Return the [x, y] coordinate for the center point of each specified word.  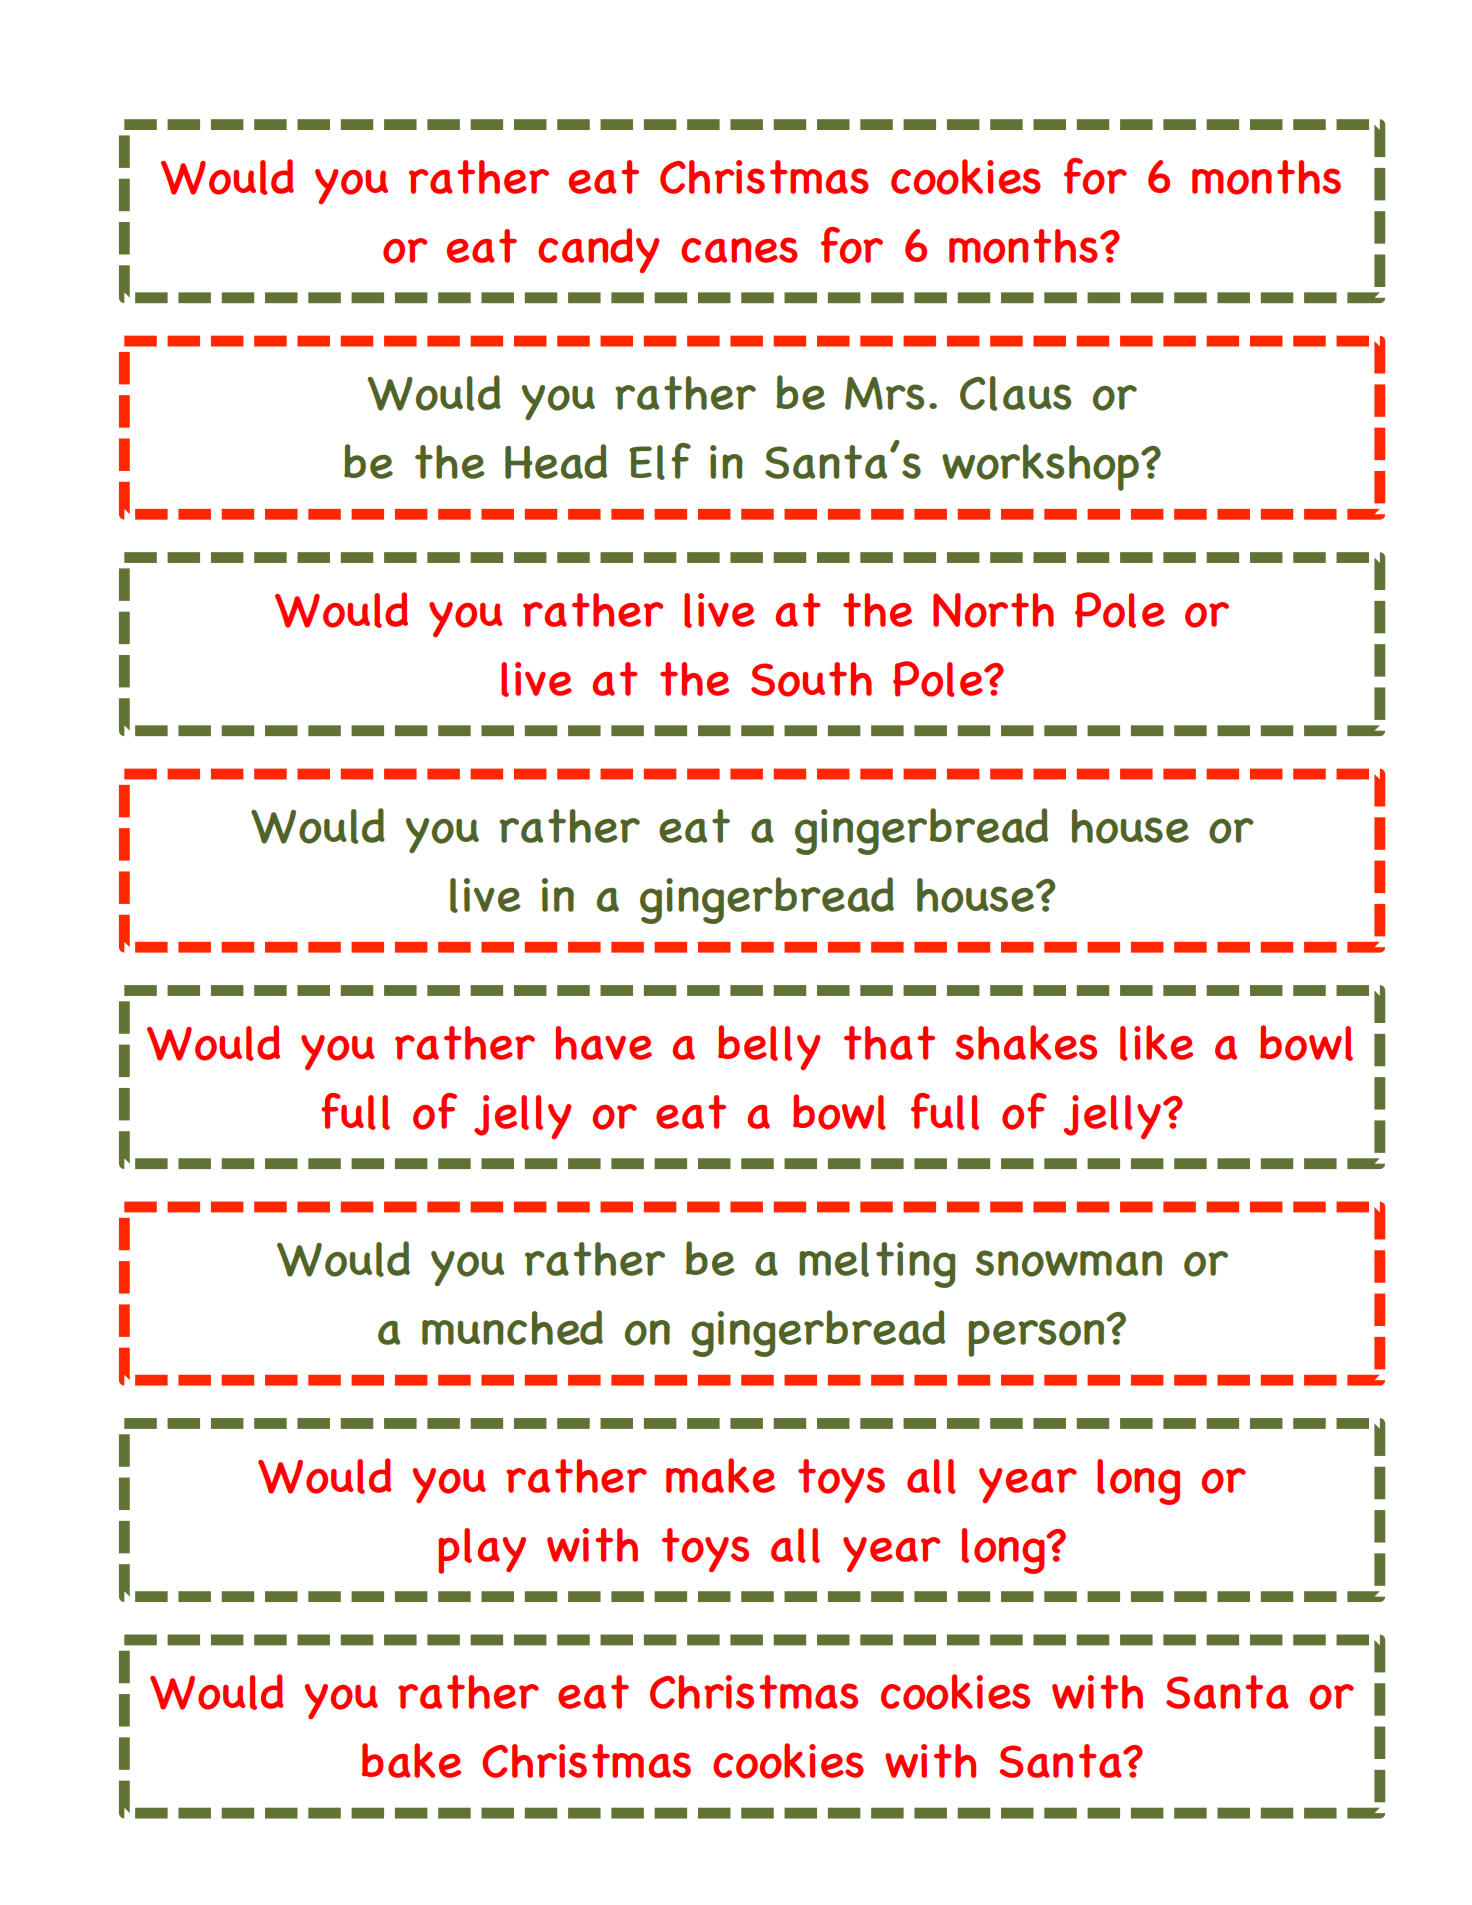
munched [512, 1327]
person [1038, 1338]
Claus [1015, 393]
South [811, 679]
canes [739, 250]
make [720, 1475]
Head [556, 461]
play [482, 1551]
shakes [1026, 1042]
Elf [660, 461]
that [889, 1043]
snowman [1069, 1263]
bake [411, 1760]
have [604, 1043]
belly [769, 1047]
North [993, 610]
